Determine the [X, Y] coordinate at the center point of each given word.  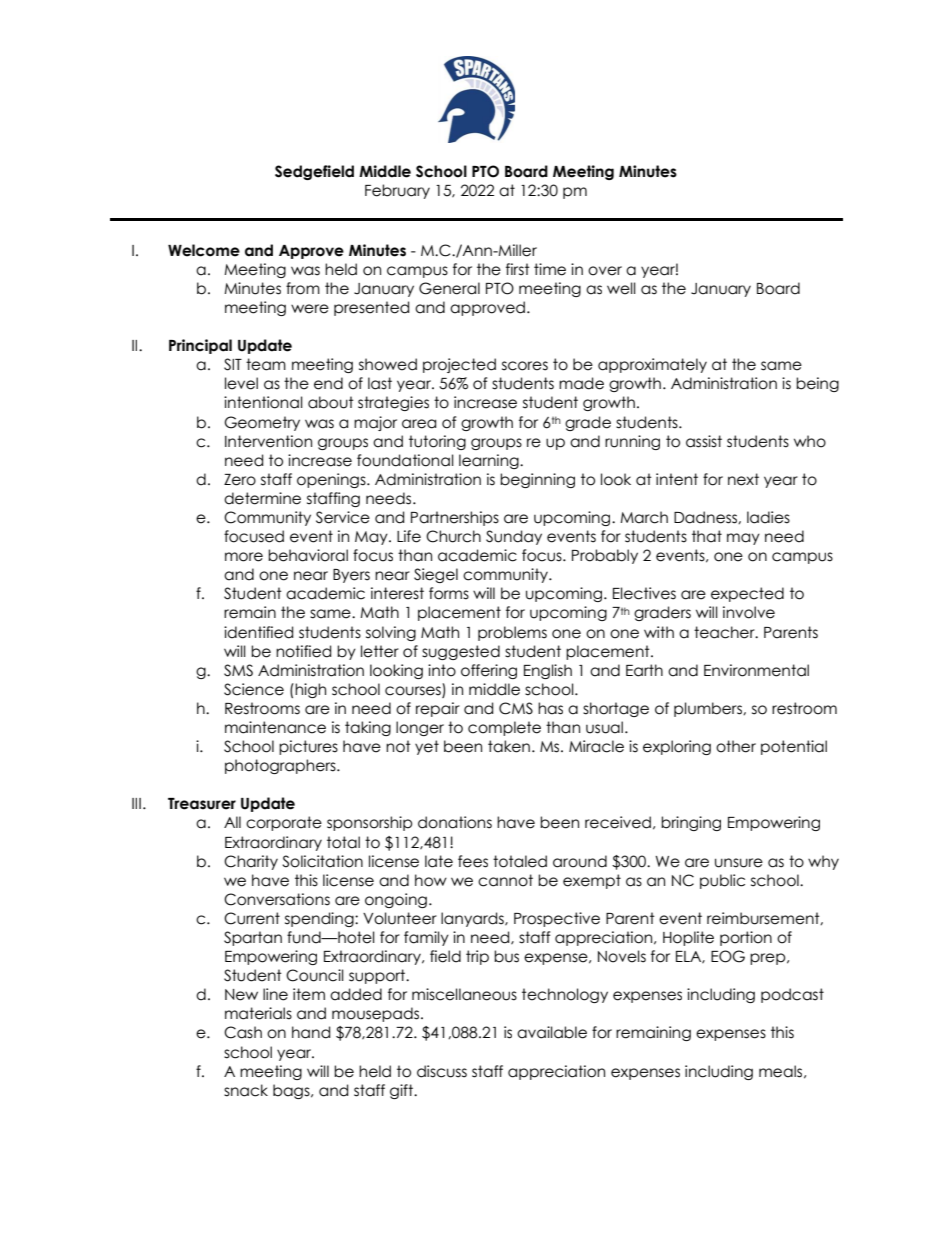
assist [704, 441]
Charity [251, 862]
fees [473, 861]
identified [258, 632]
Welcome [204, 250]
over [605, 271]
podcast [792, 995]
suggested [461, 652]
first [518, 269]
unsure [739, 863]
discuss [442, 1071]
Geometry [262, 423]
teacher [725, 632]
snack [246, 1090]
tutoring [437, 442]
